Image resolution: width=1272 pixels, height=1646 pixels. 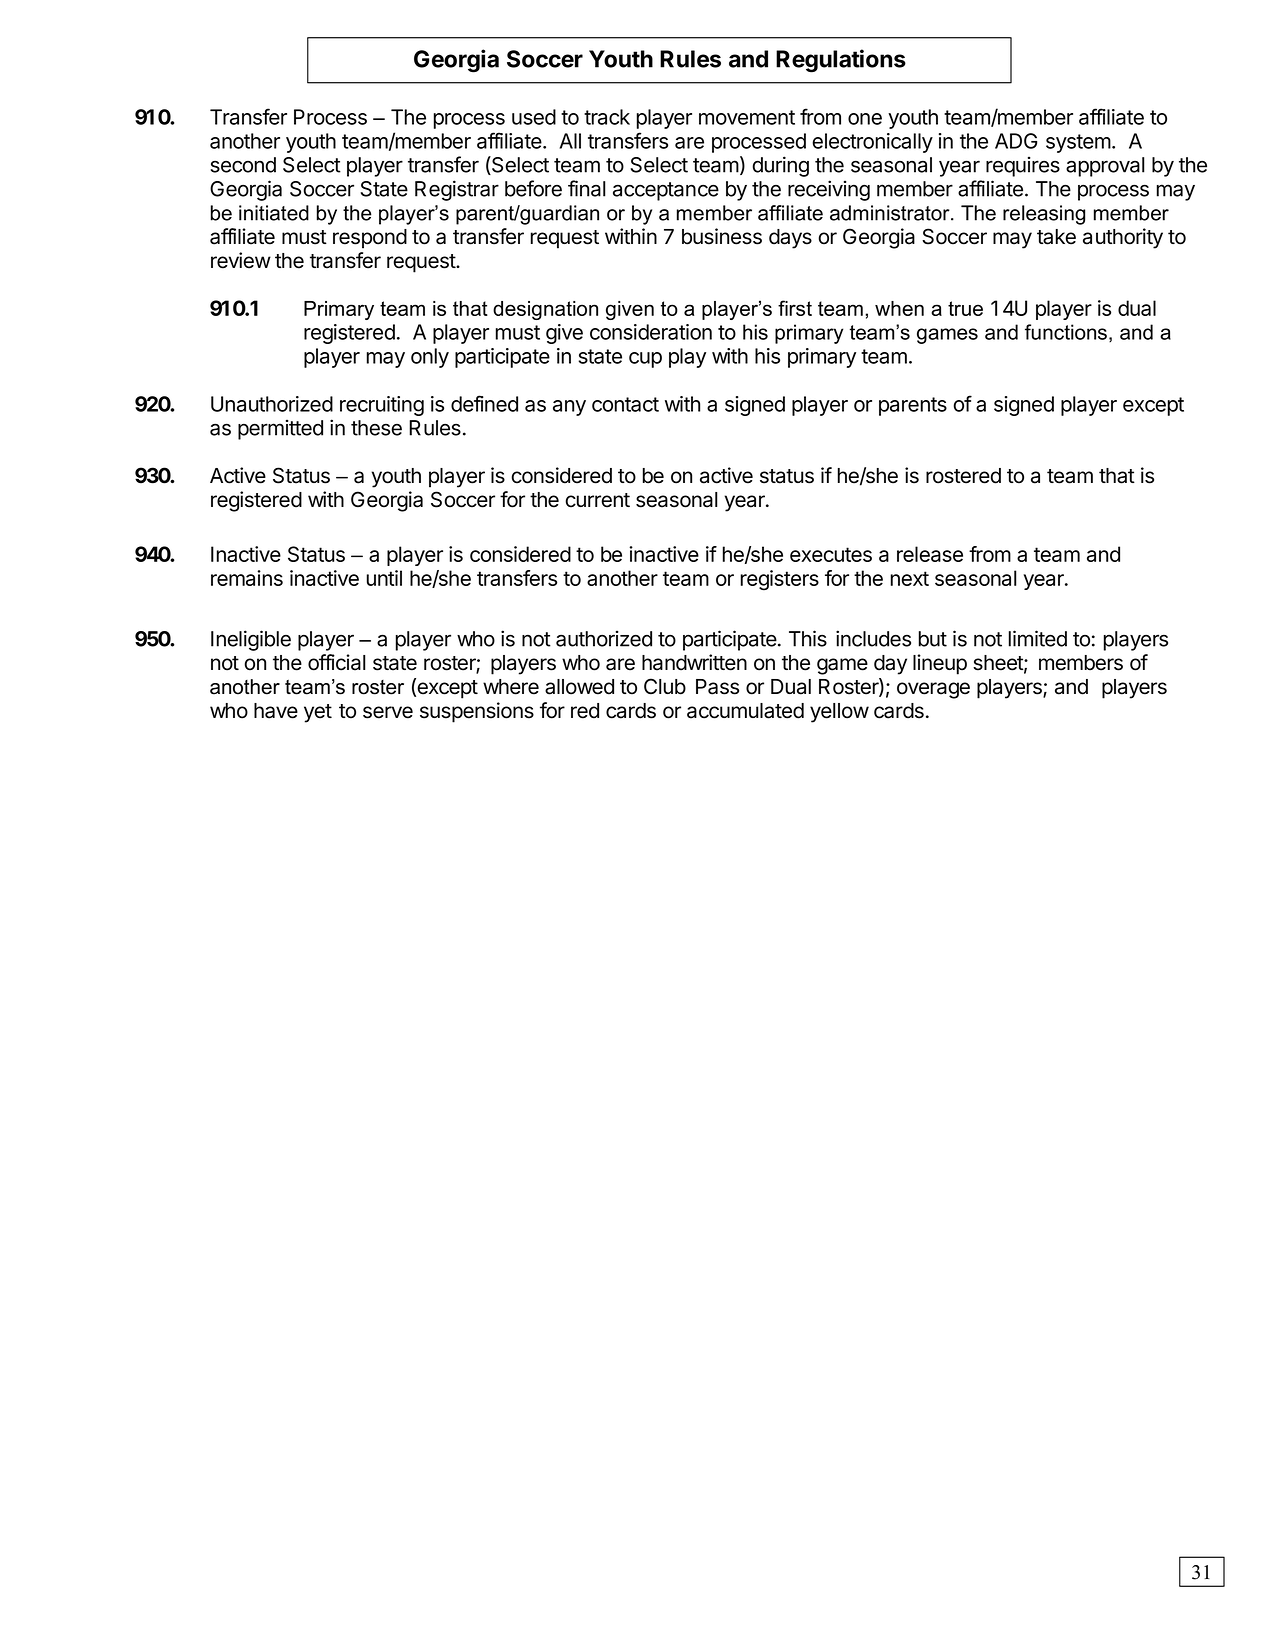 What do you see at coordinates (597, 500) in the screenshot?
I see `current` at bounding box center [597, 500].
